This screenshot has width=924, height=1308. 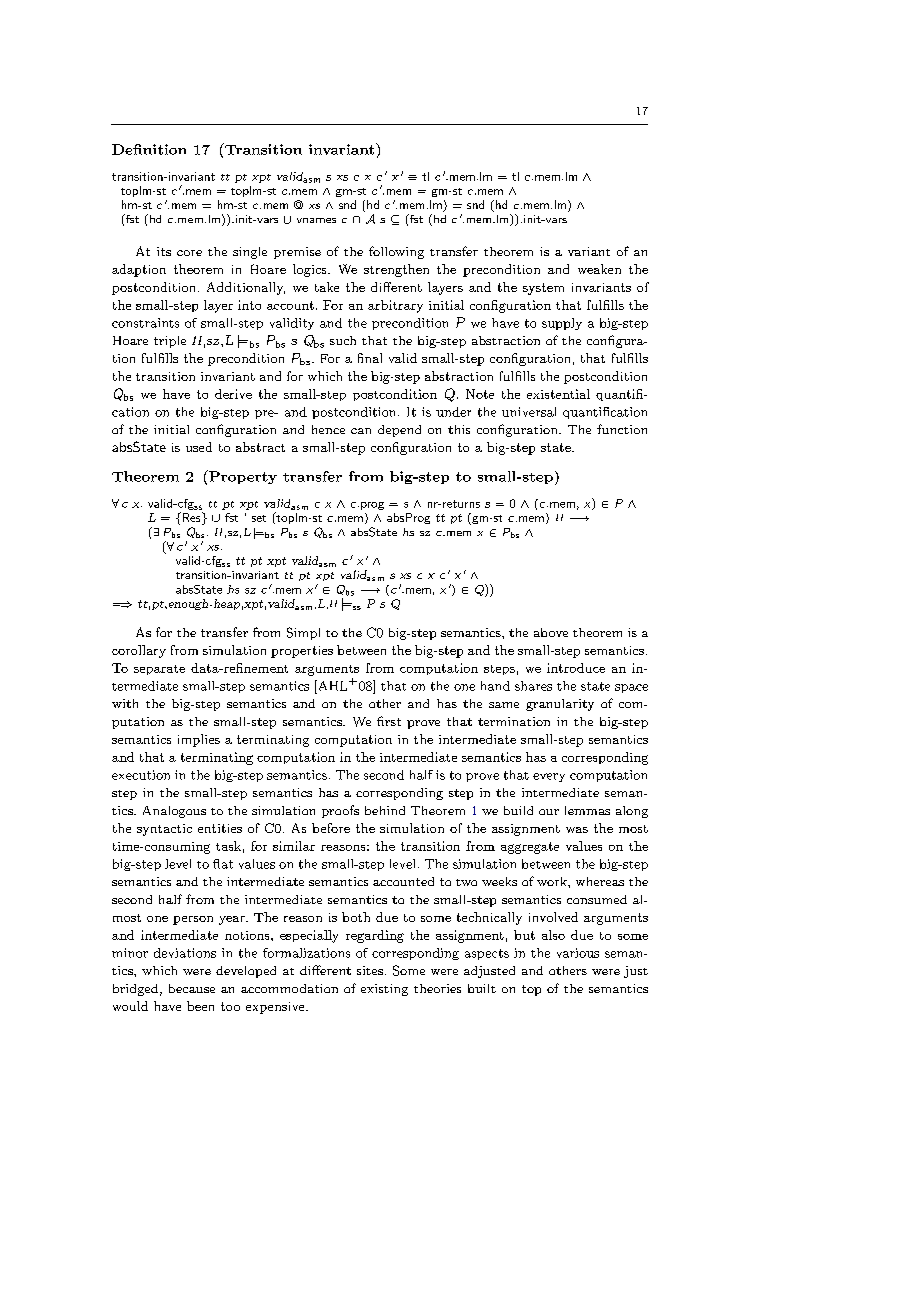 What do you see at coordinates (599, 269) in the screenshot?
I see `weaken` at bounding box center [599, 269].
